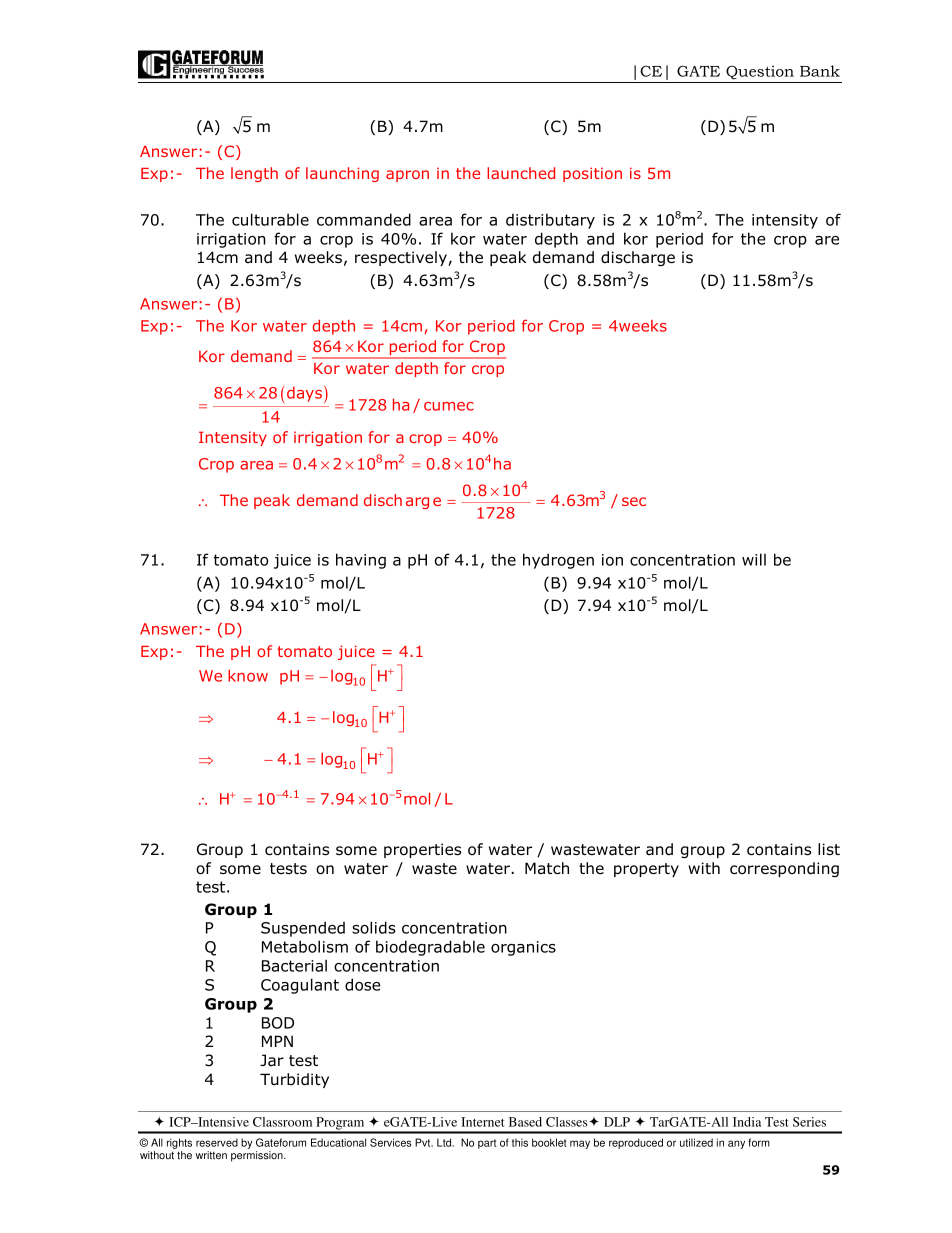 Image resolution: width=952 pixels, height=1233 pixels. Describe the element at coordinates (254, 174) in the image. I see `length` at that location.
